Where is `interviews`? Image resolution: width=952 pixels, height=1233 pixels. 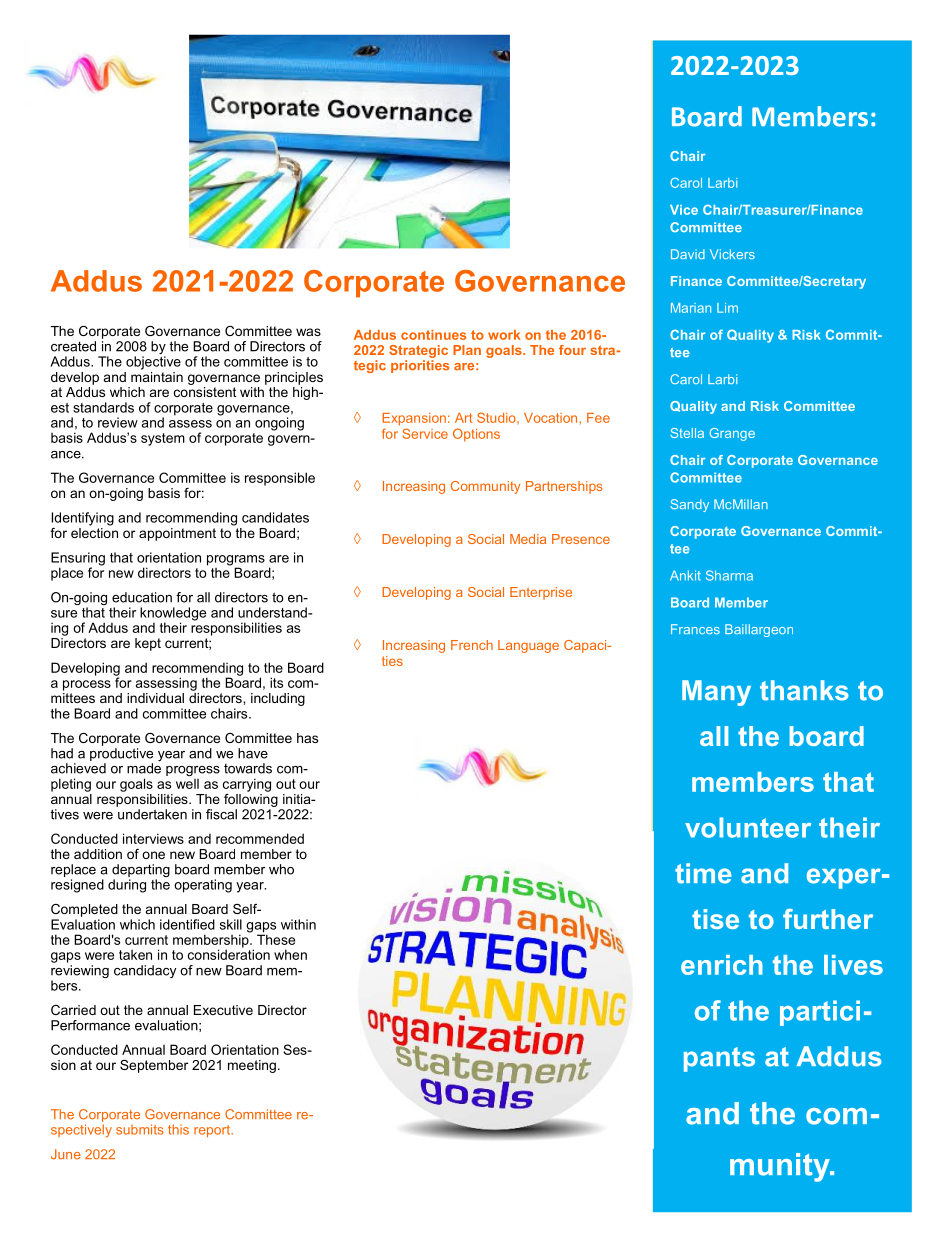 interviews is located at coordinates (153, 838).
